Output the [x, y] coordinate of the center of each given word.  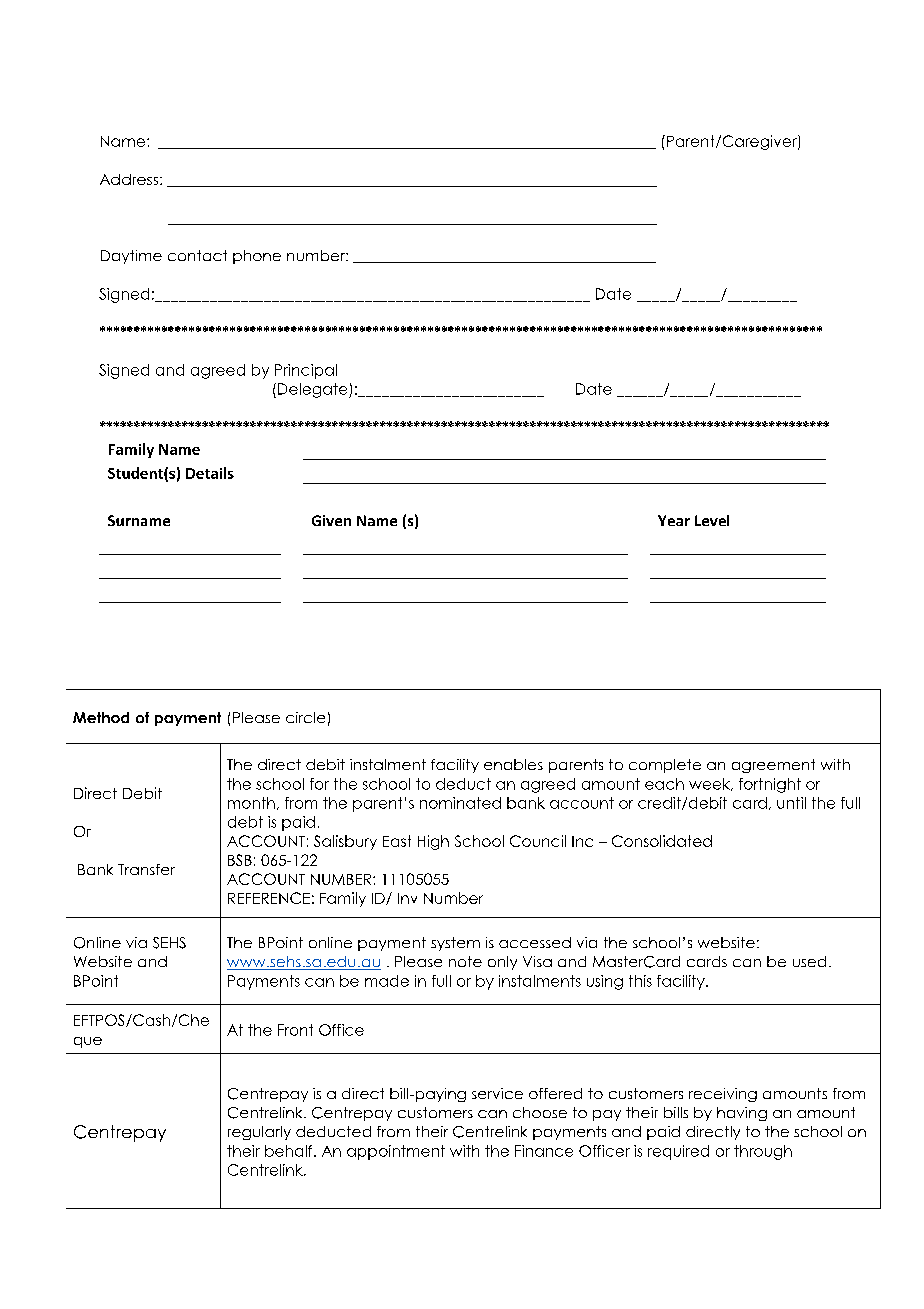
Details [210, 473]
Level [712, 520]
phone [257, 257]
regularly [259, 1133]
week [710, 784]
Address [129, 179]
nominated [460, 803]
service [497, 1093]
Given [331, 520]
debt [245, 822]
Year [674, 520]
